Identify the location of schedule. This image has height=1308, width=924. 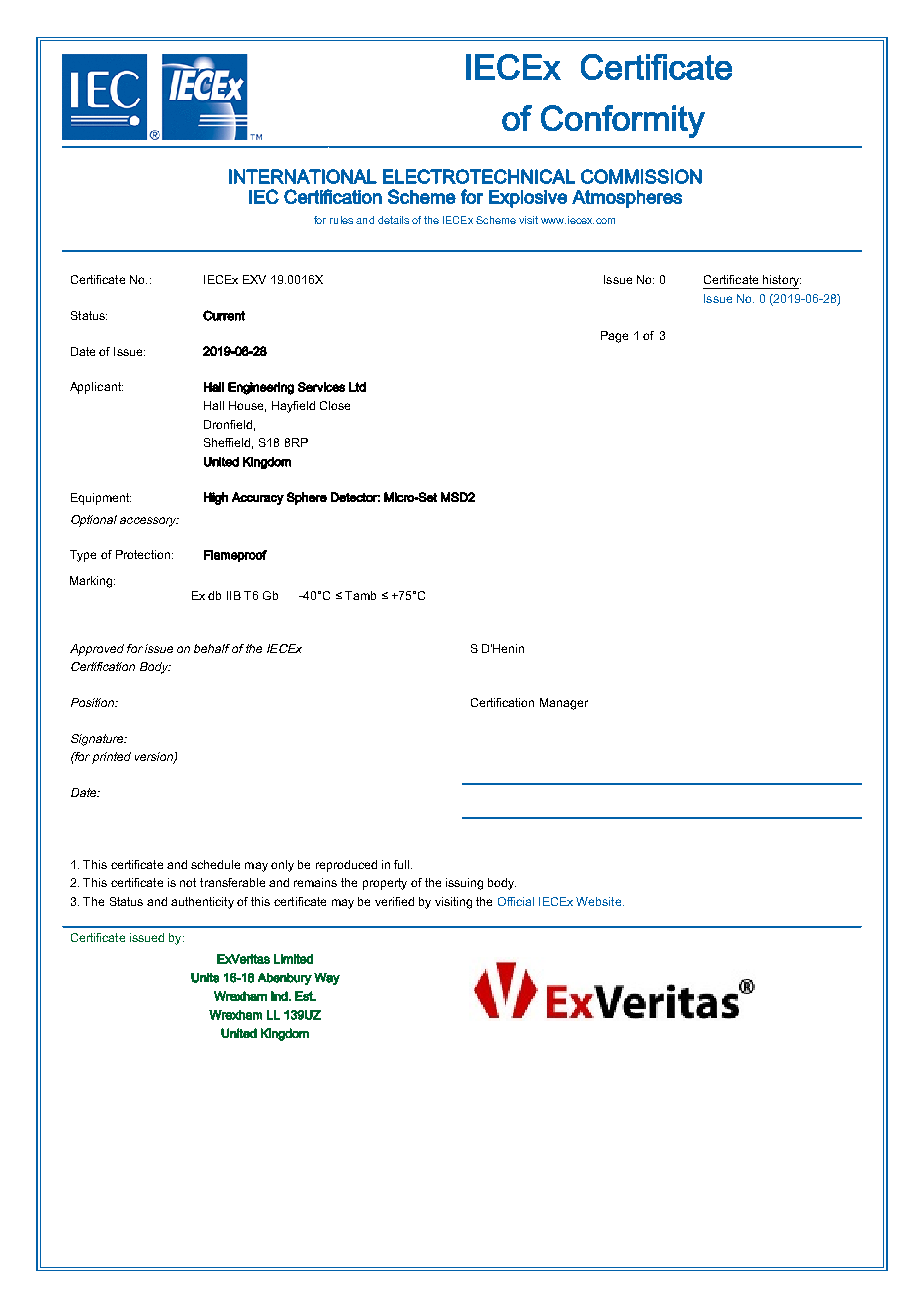
(215, 864).
